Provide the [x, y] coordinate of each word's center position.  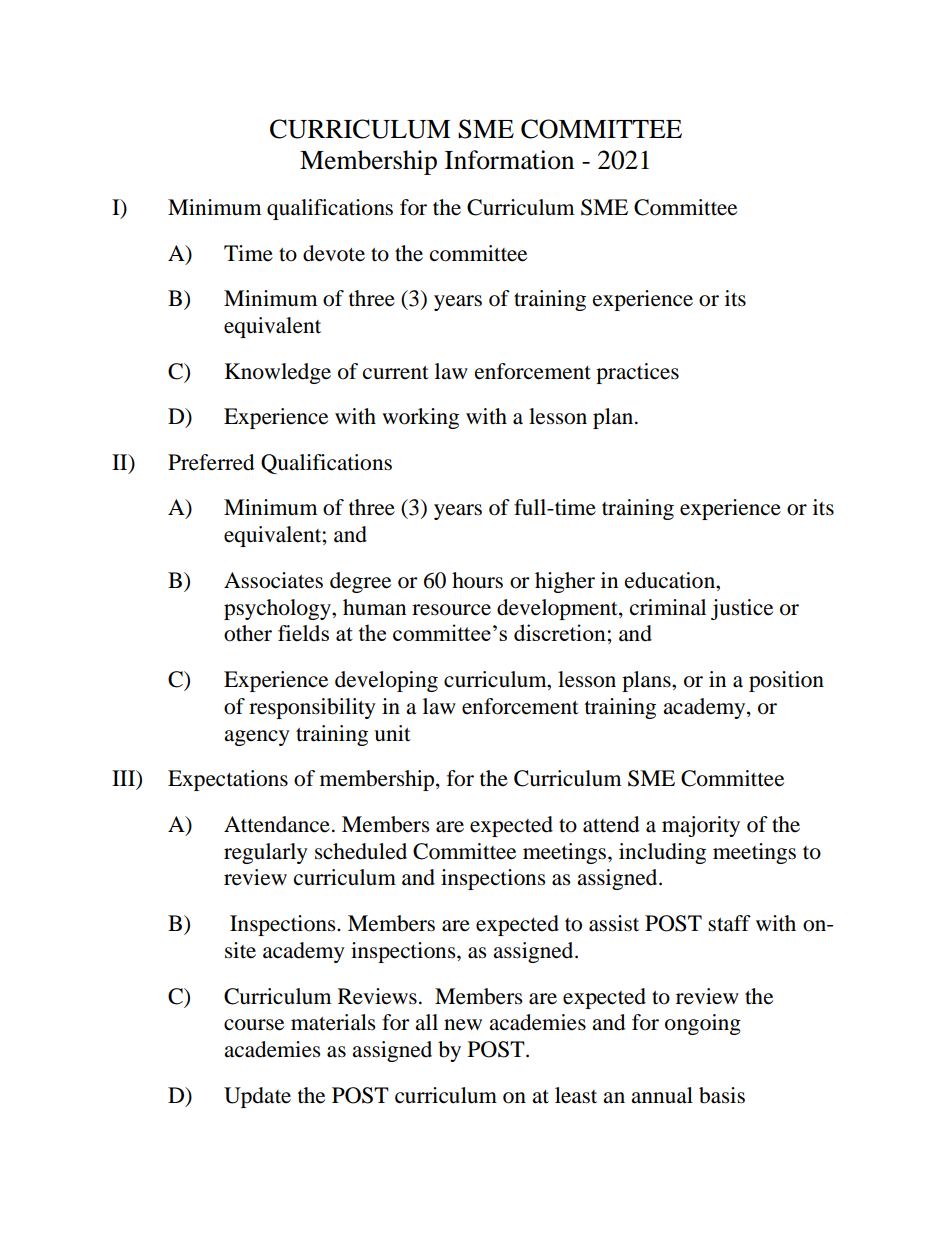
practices [637, 373]
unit [392, 733]
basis [722, 1095]
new [463, 1025]
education [671, 580]
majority [701, 826]
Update [257, 1097]
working [420, 418]
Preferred [211, 462]
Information [509, 160]
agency [257, 738]
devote [334, 253]
